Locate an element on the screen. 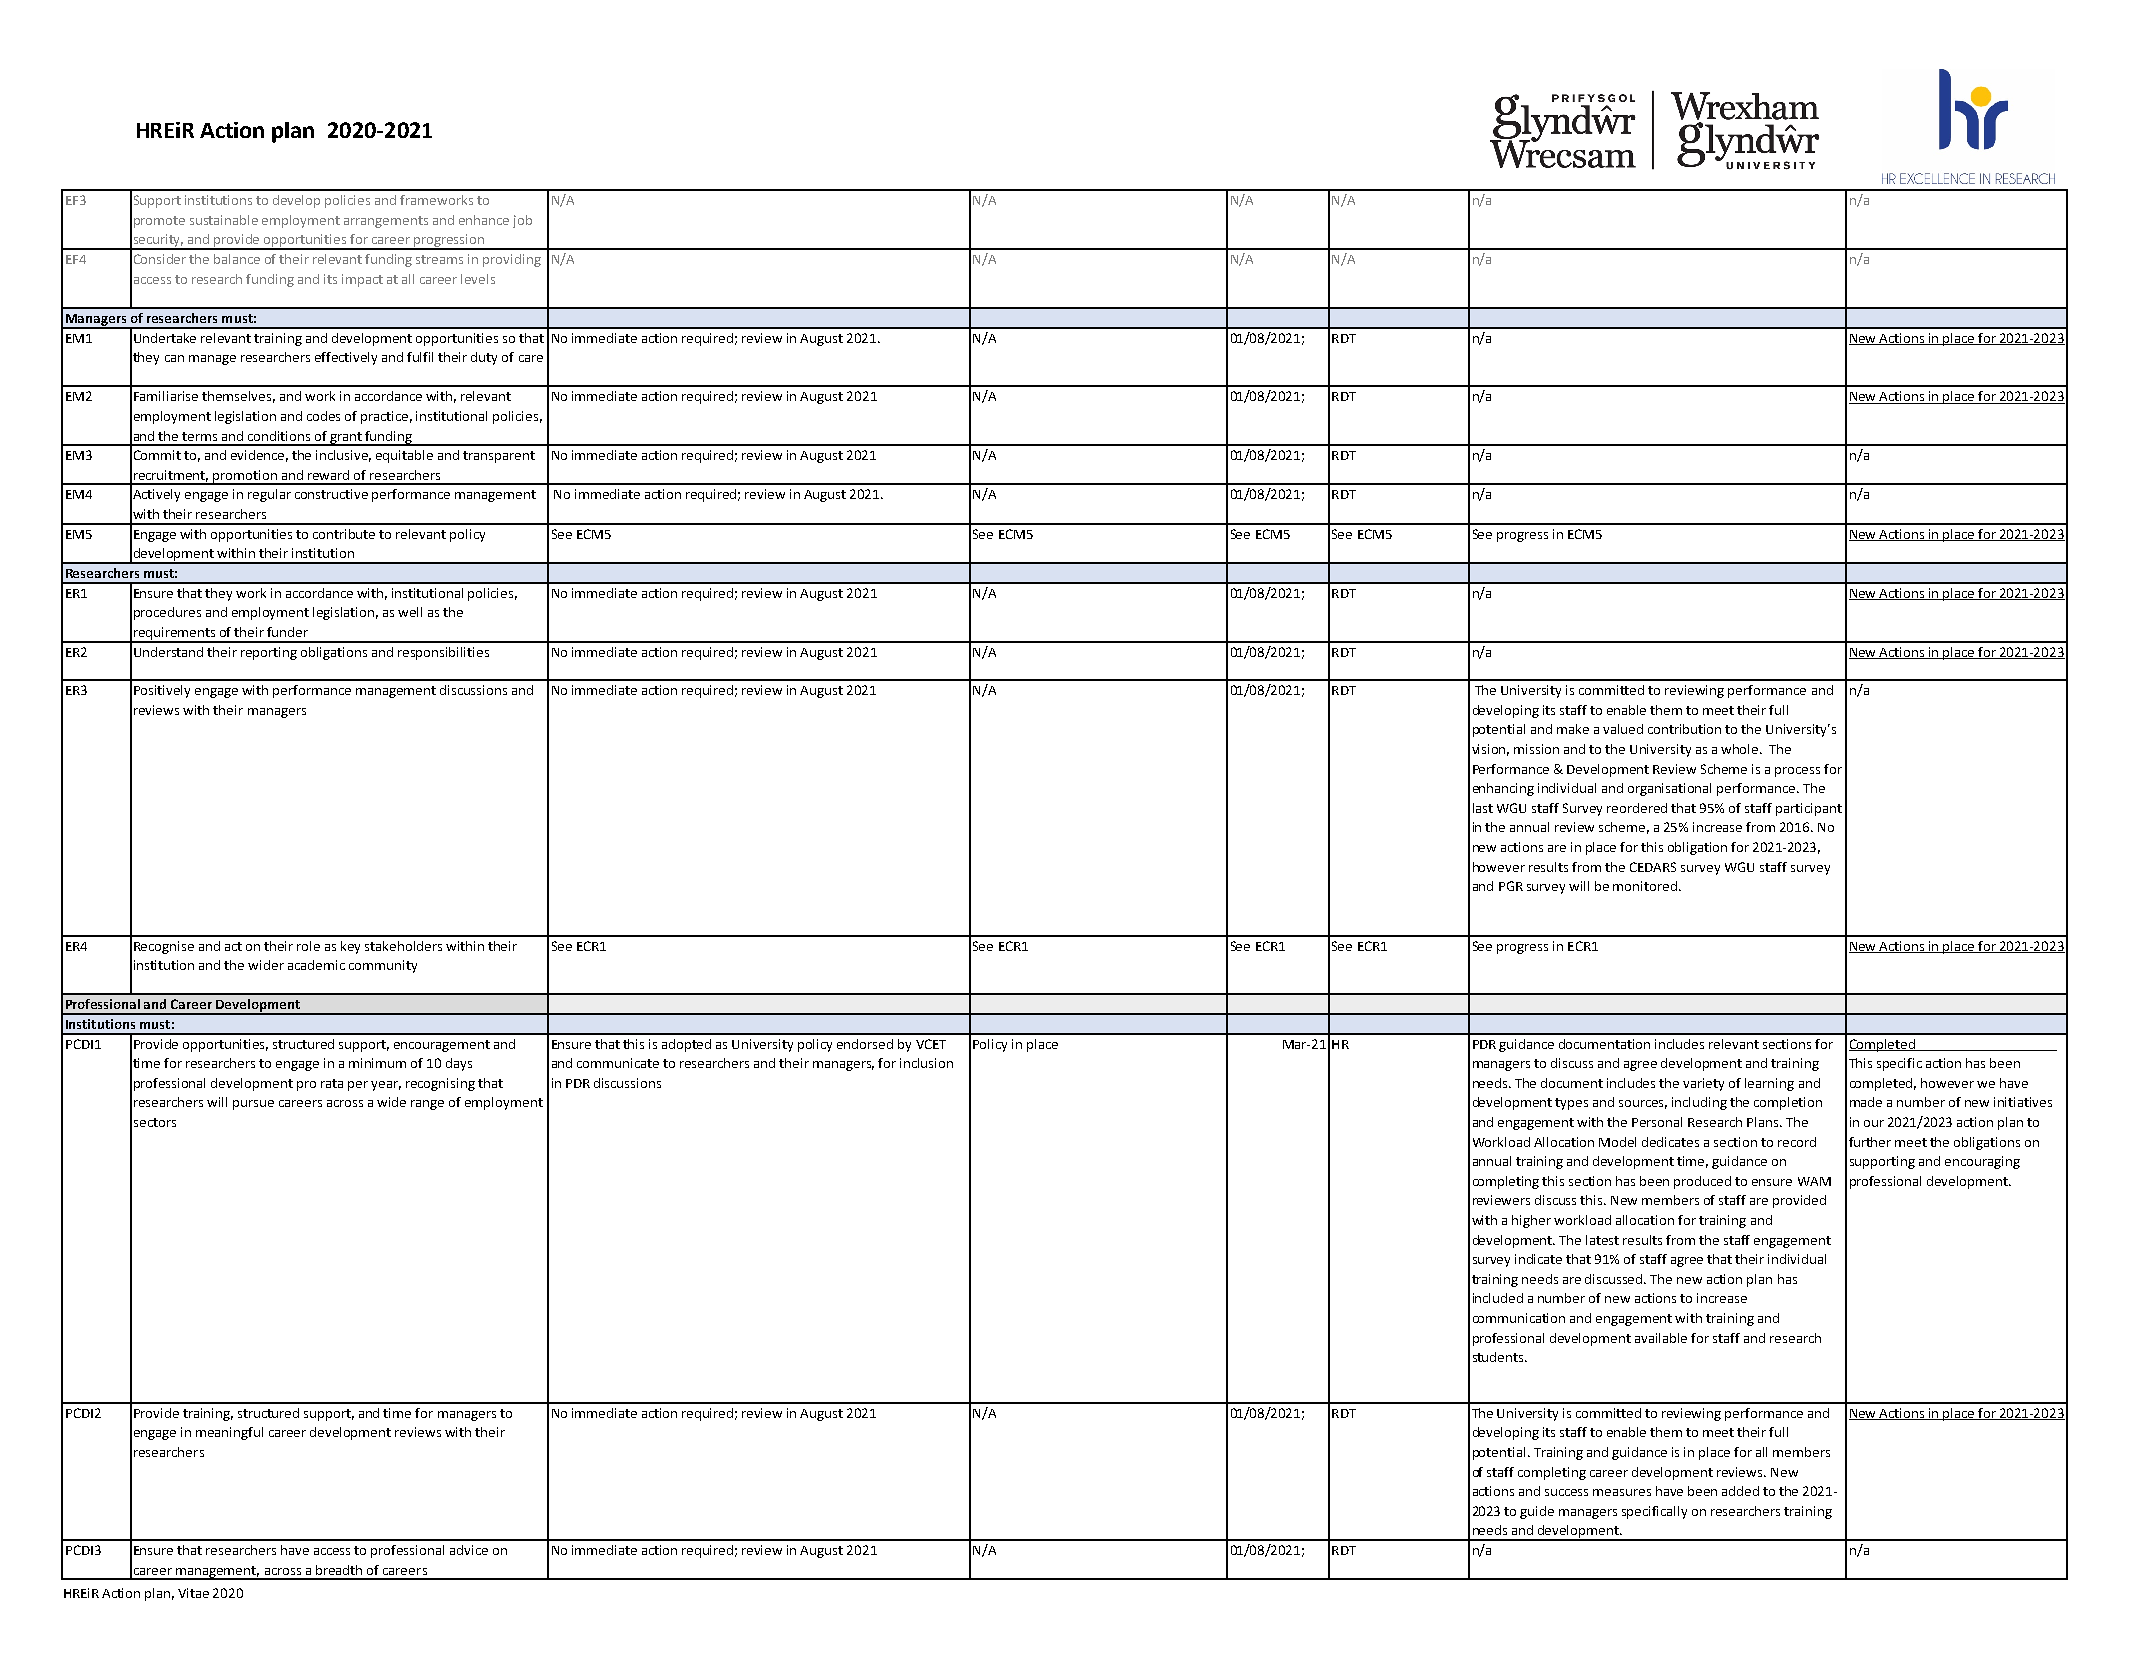  inclusion is located at coordinates (926, 1063).
